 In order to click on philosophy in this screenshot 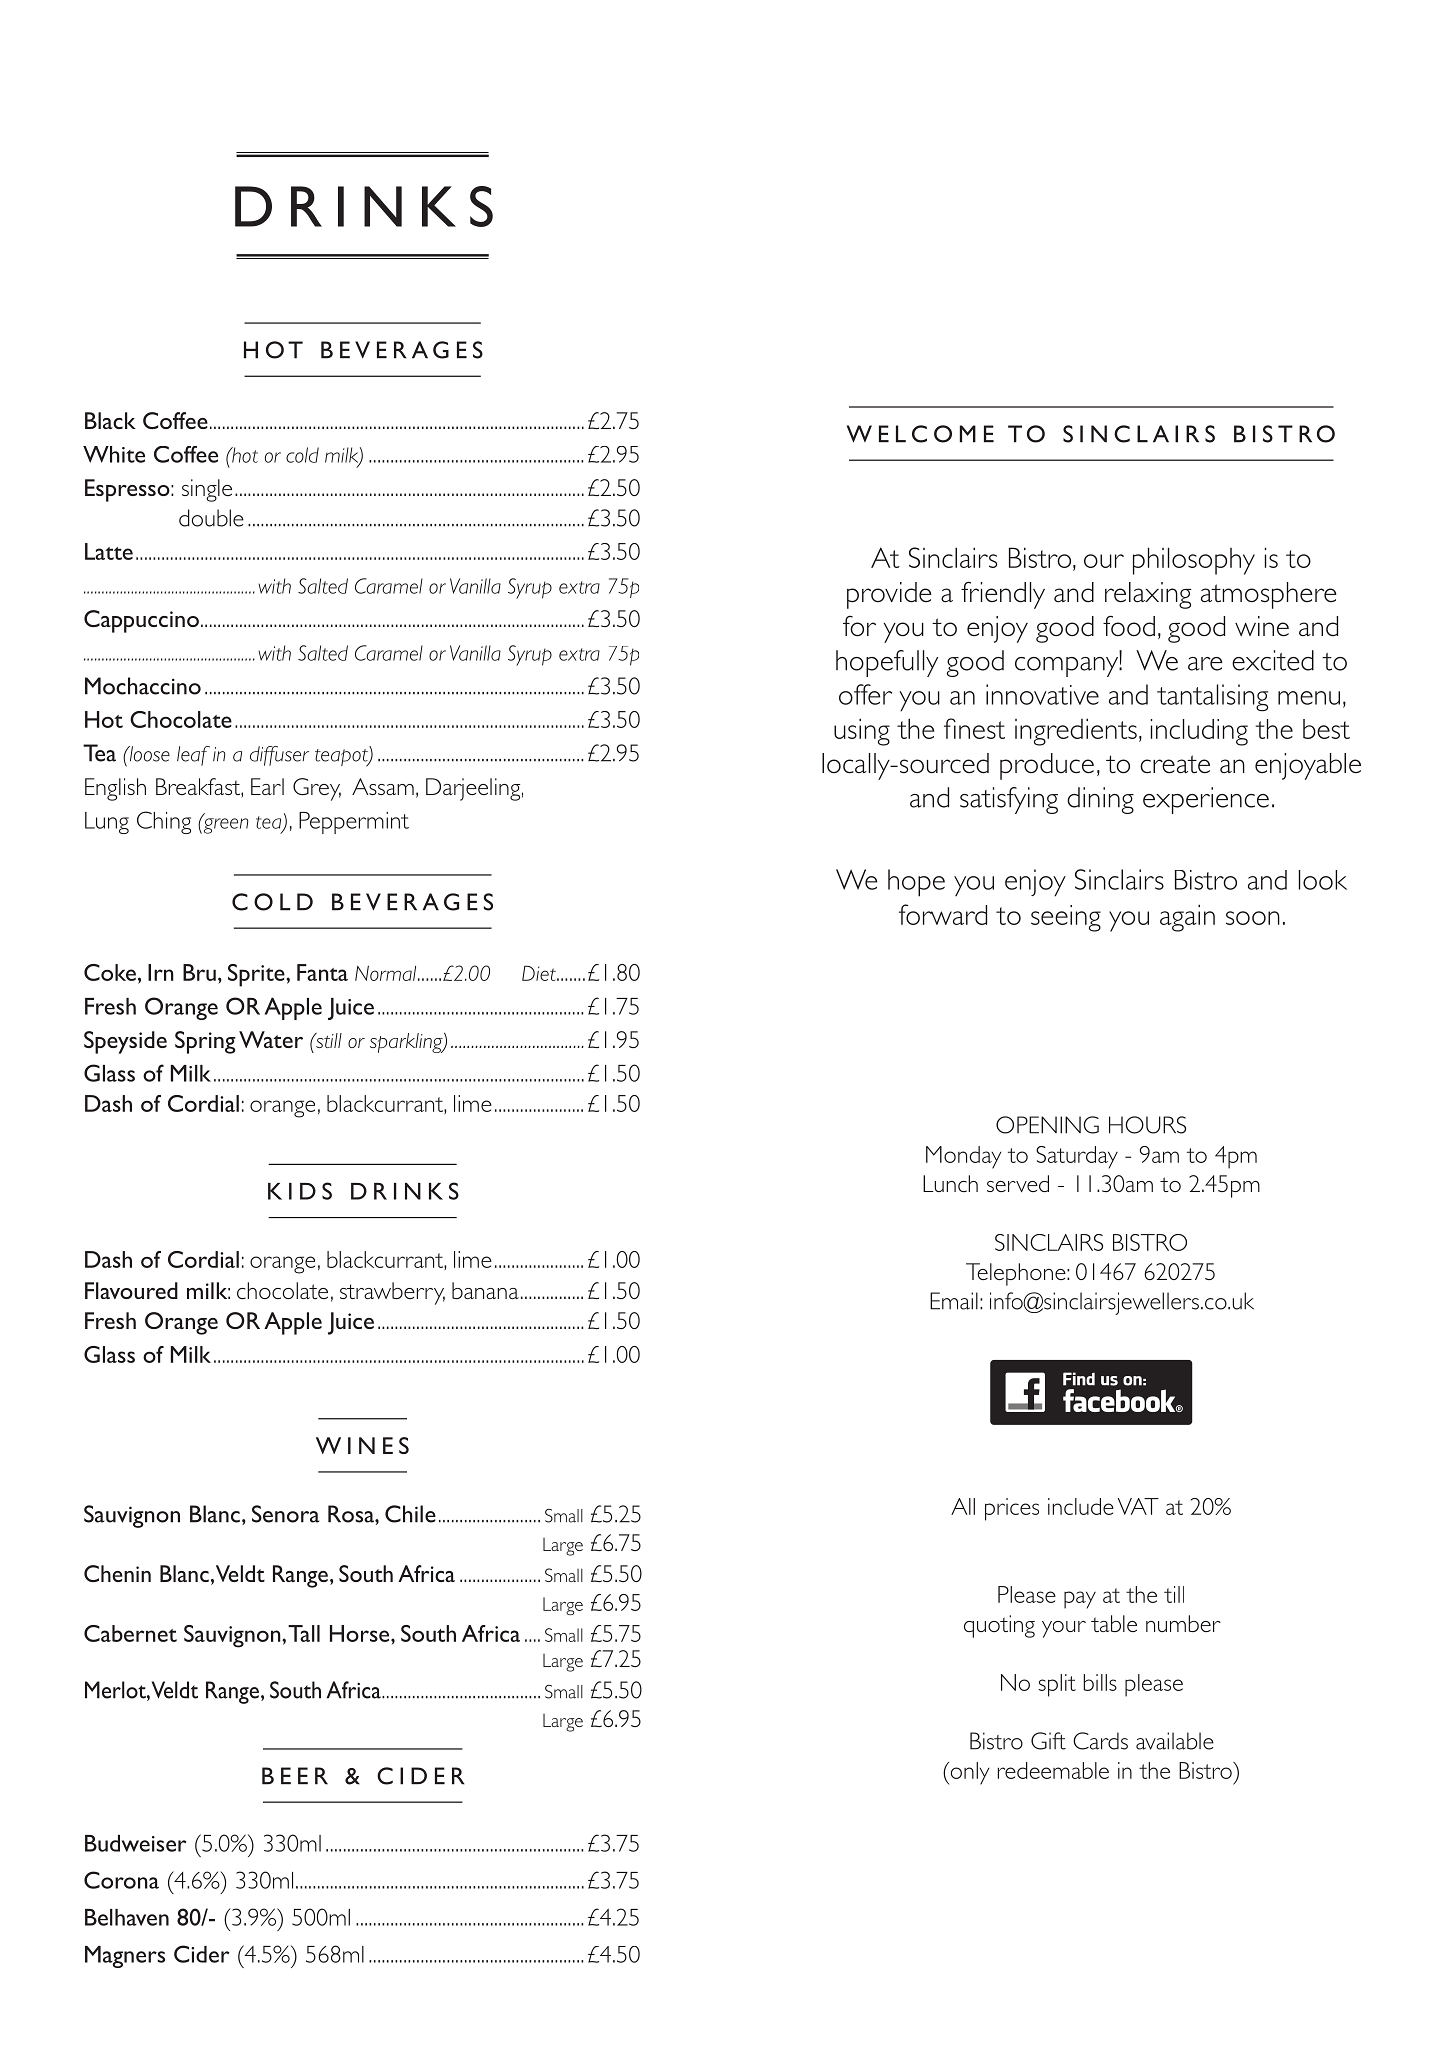, I will do `click(1194, 561)`.
